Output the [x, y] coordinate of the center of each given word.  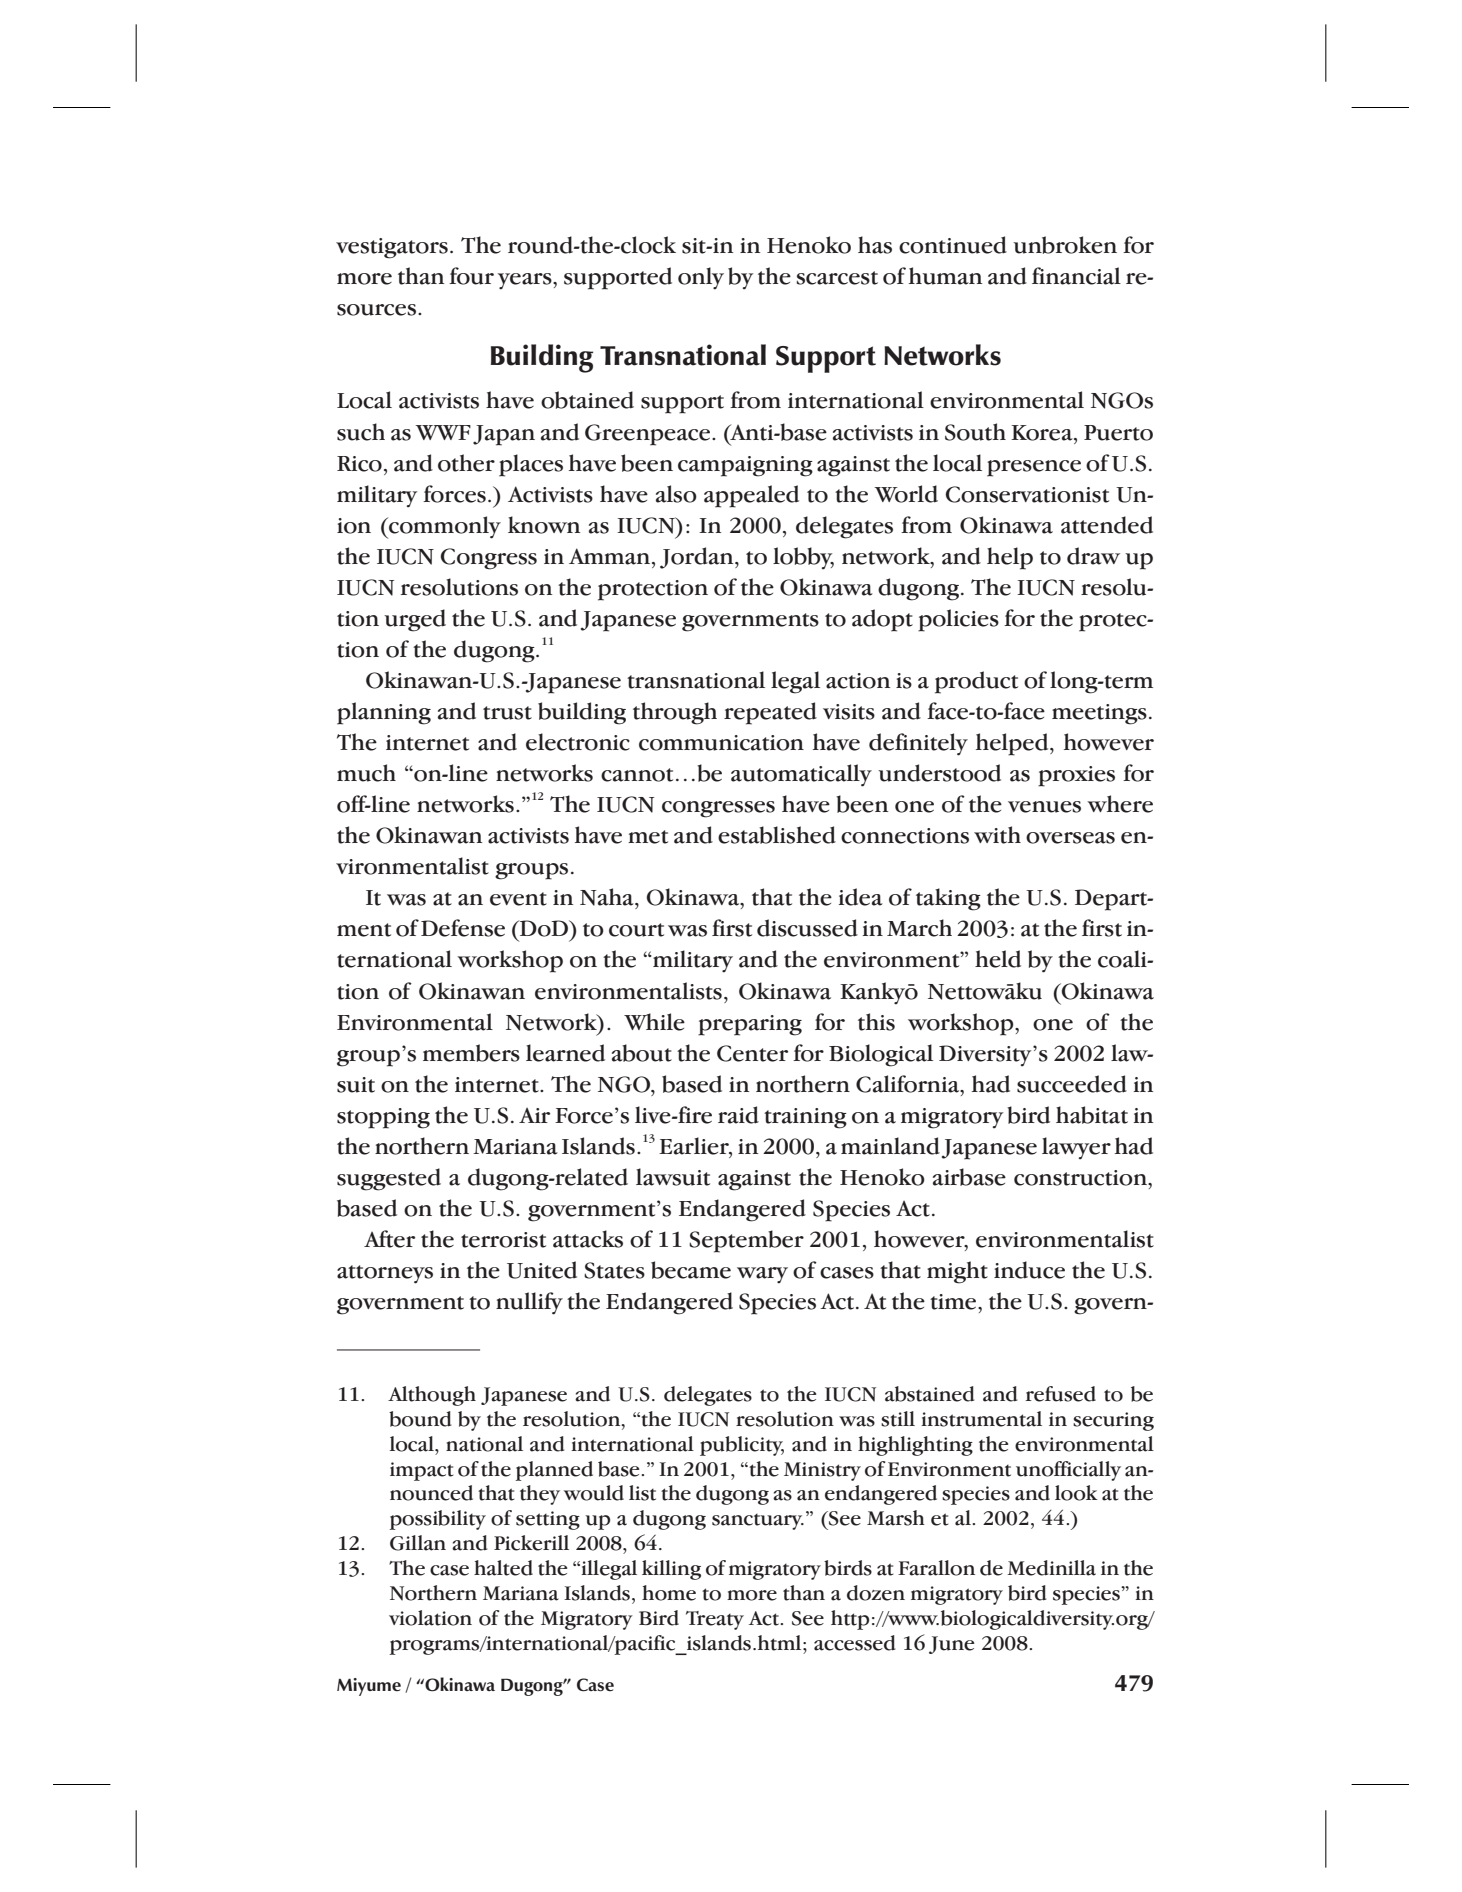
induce [1029, 1270]
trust [507, 713]
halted [503, 1568]
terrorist [503, 1240]
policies [958, 620]
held [998, 959]
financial [1076, 276]
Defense [463, 928]
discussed [807, 928]
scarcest [837, 278]
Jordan [698, 558]
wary [762, 1275]
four [471, 276]
